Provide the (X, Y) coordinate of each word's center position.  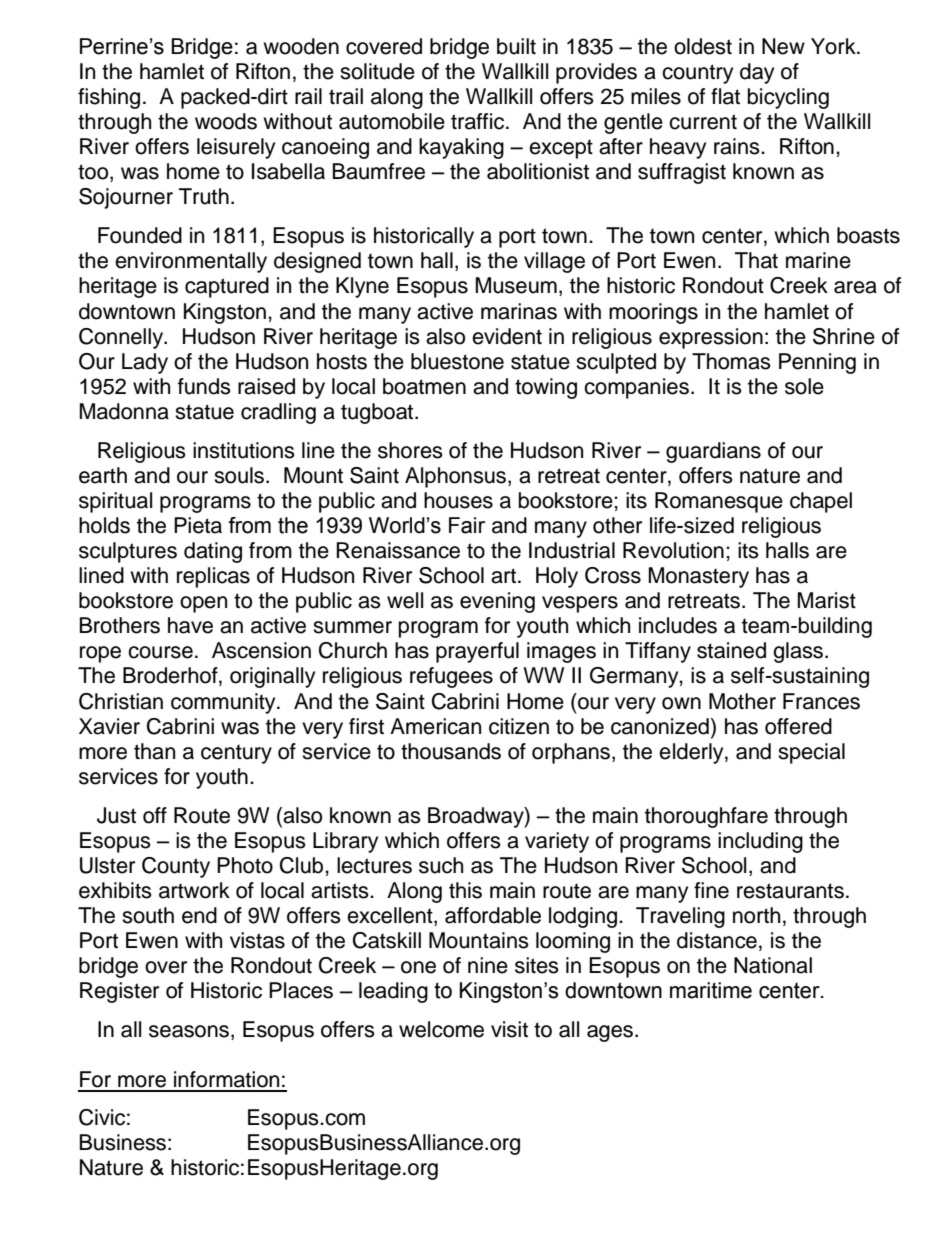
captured (227, 287)
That (756, 260)
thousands (451, 751)
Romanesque (719, 502)
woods (226, 121)
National (773, 965)
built (516, 46)
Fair (467, 525)
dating (213, 552)
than (154, 751)
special (811, 753)
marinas (519, 311)
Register (119, 992)
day (757, 73)
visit (509, 1029)
